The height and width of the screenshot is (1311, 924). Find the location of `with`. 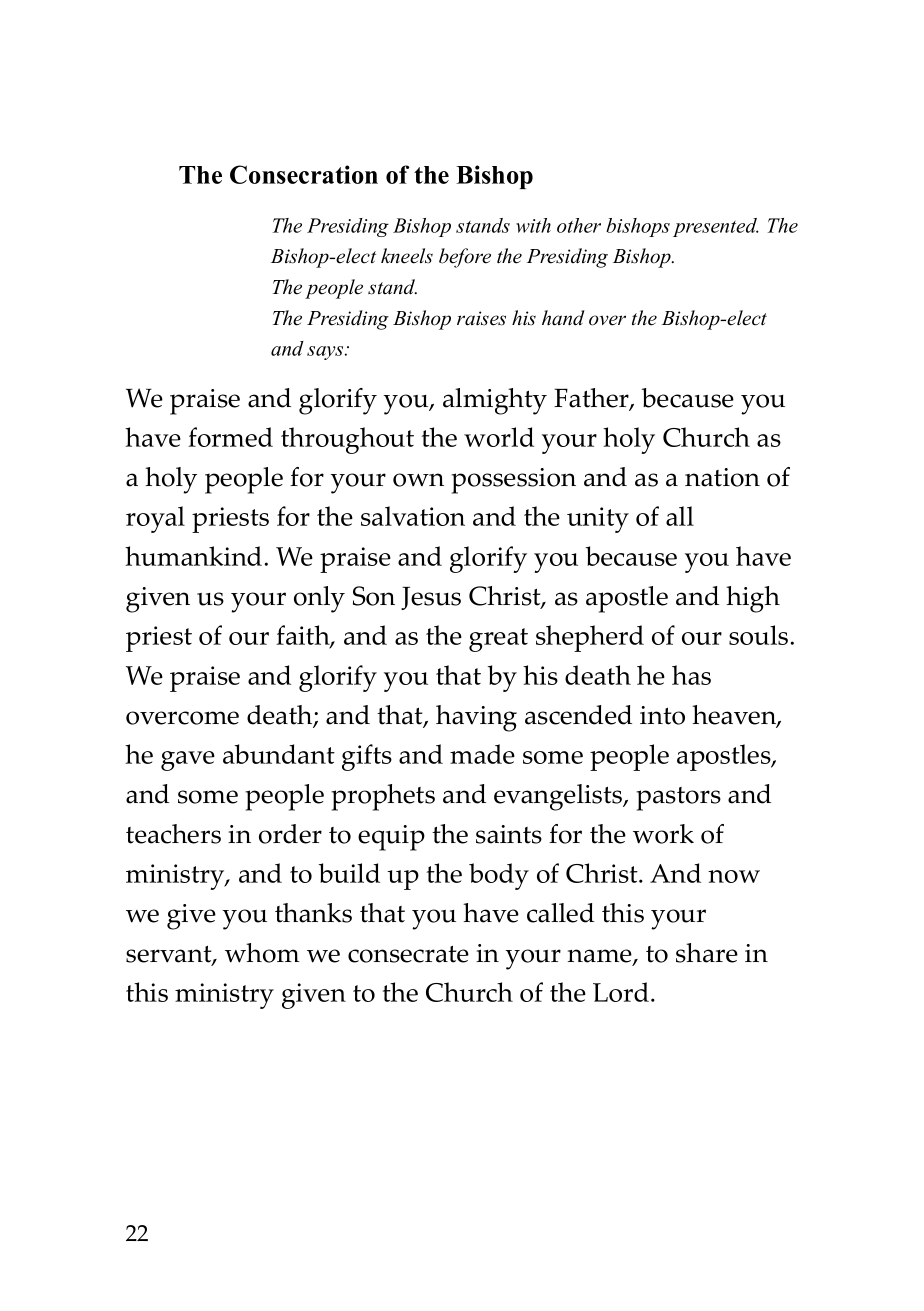

with is located at coordinates (533, 225).
